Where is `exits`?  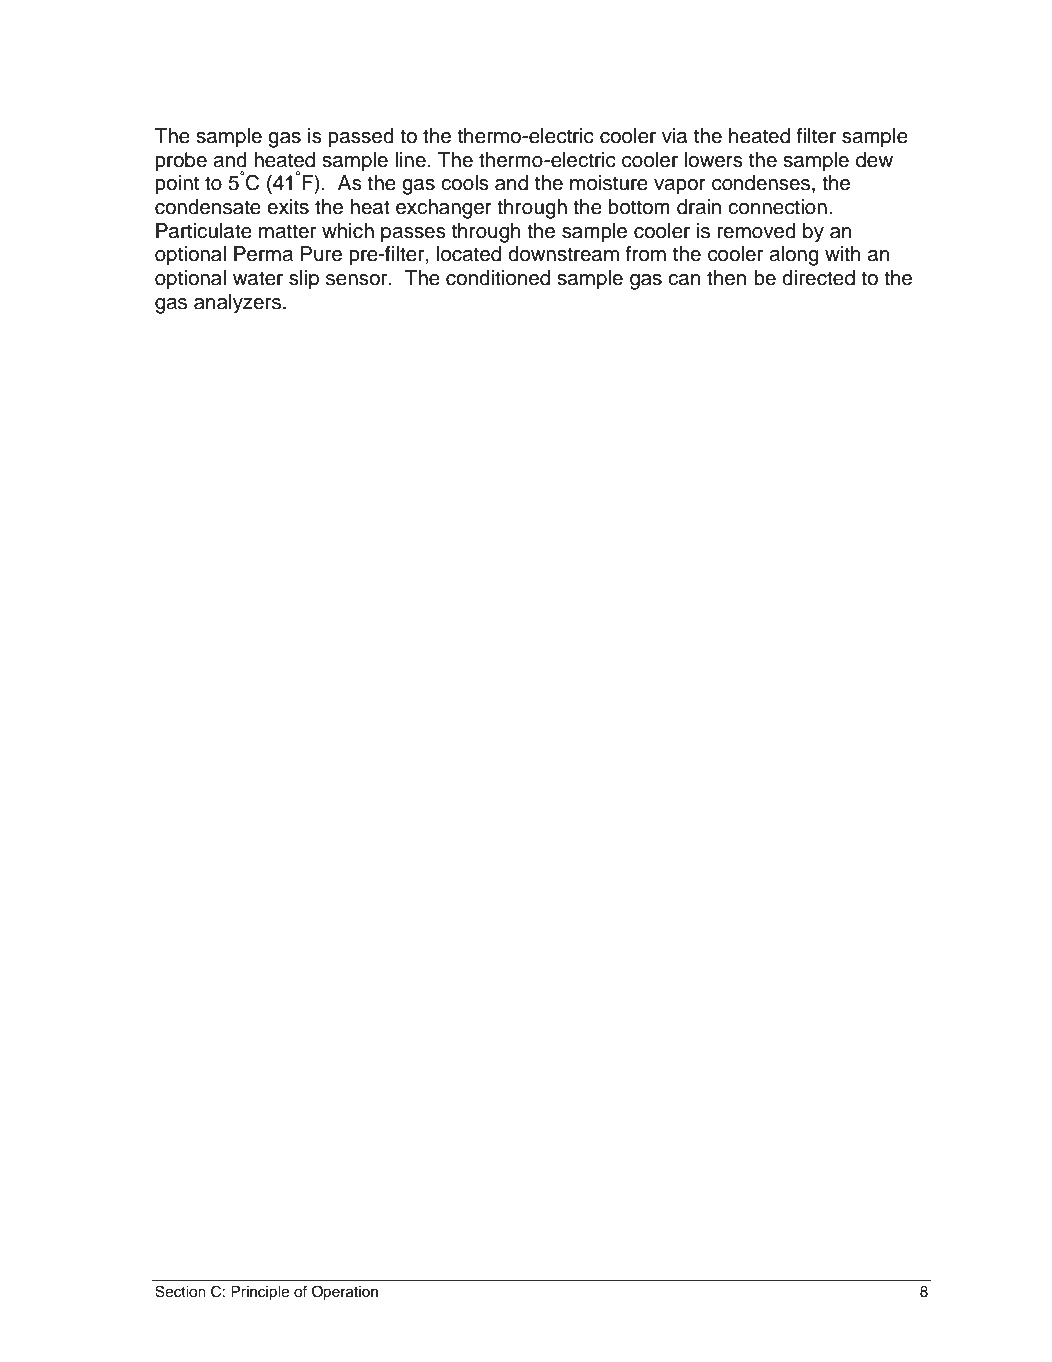
exits is located at coordinates (288, 207).
